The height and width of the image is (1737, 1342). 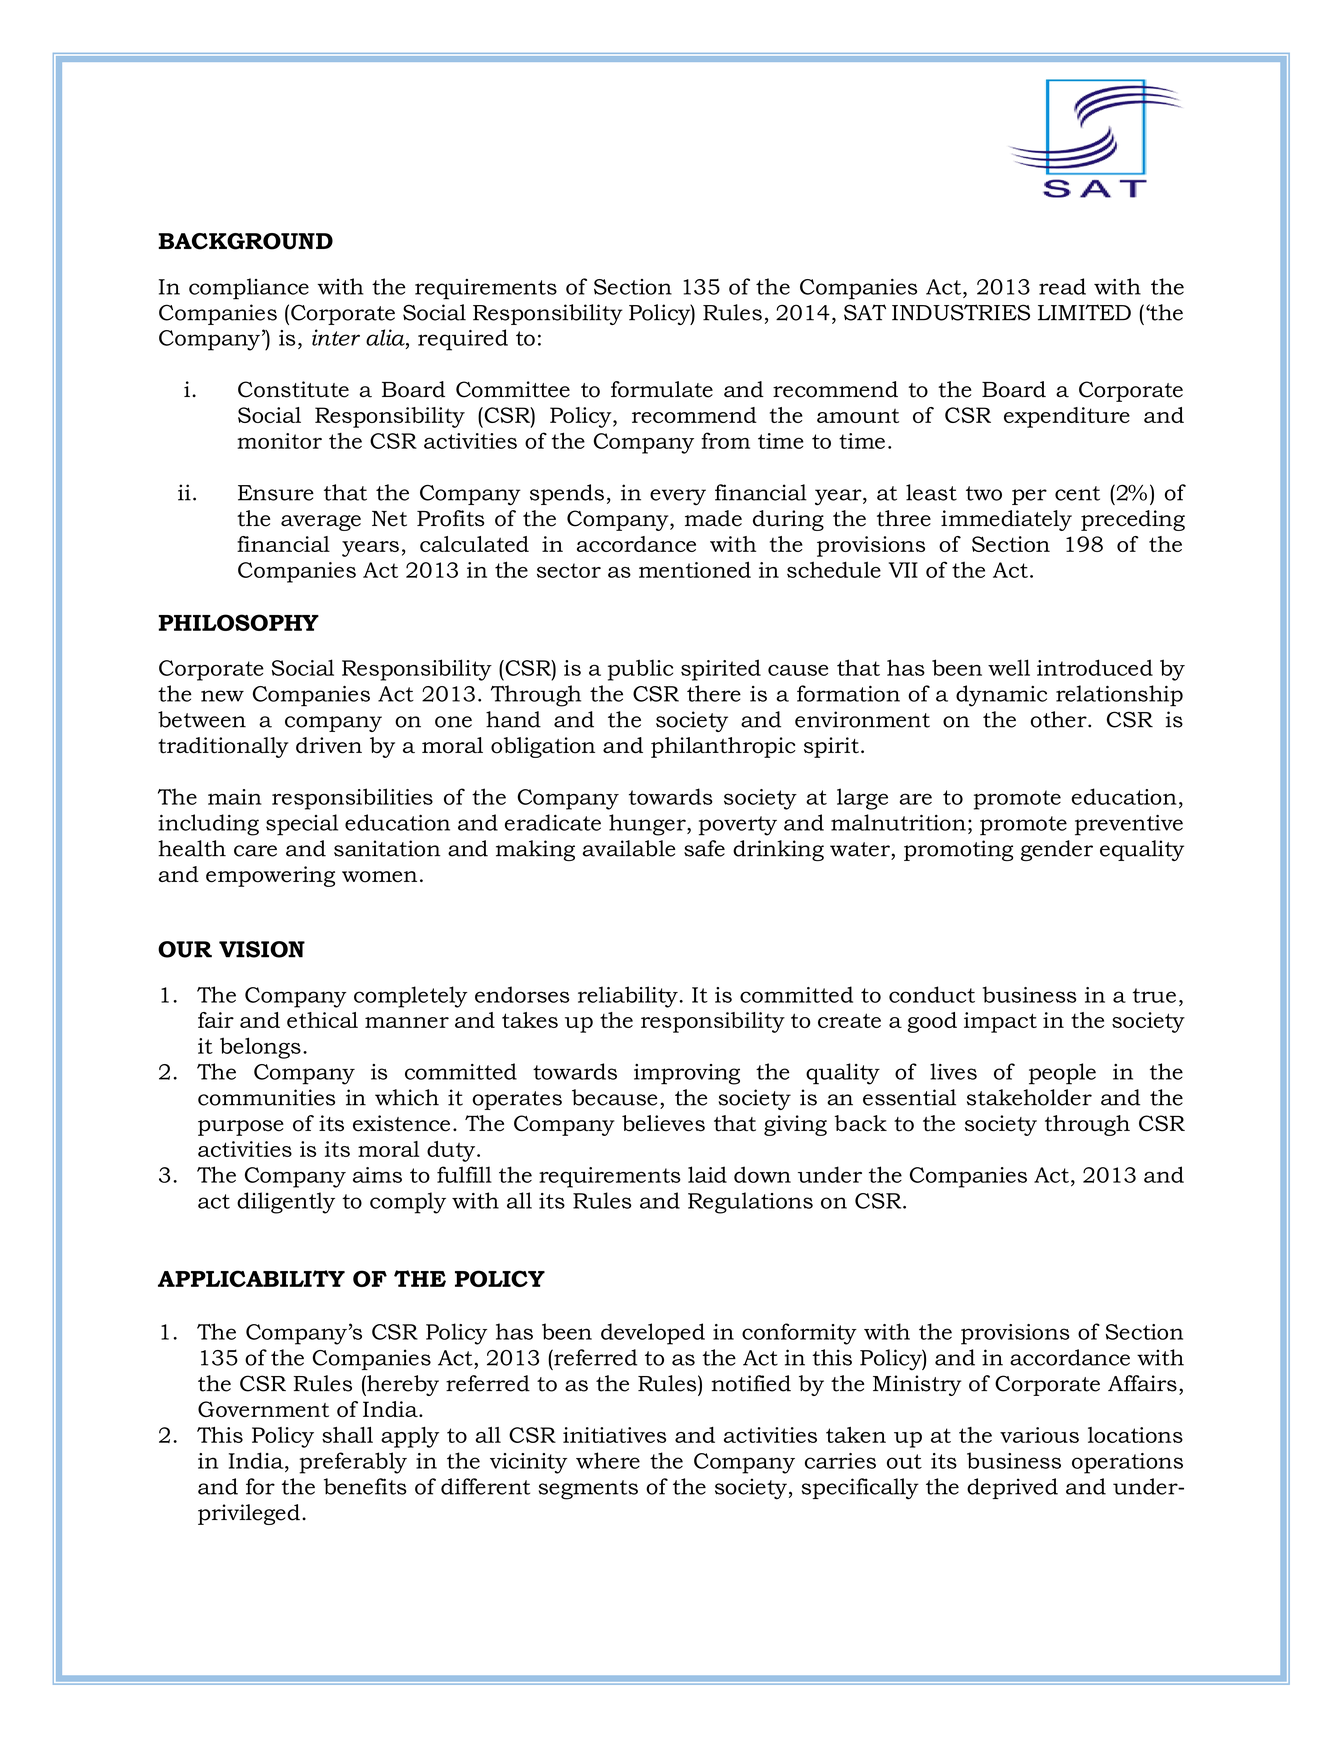 What do you see at coordinates (1084, 312) in the image?
I see `LIMITED` at bounding box center [1084, 312].
